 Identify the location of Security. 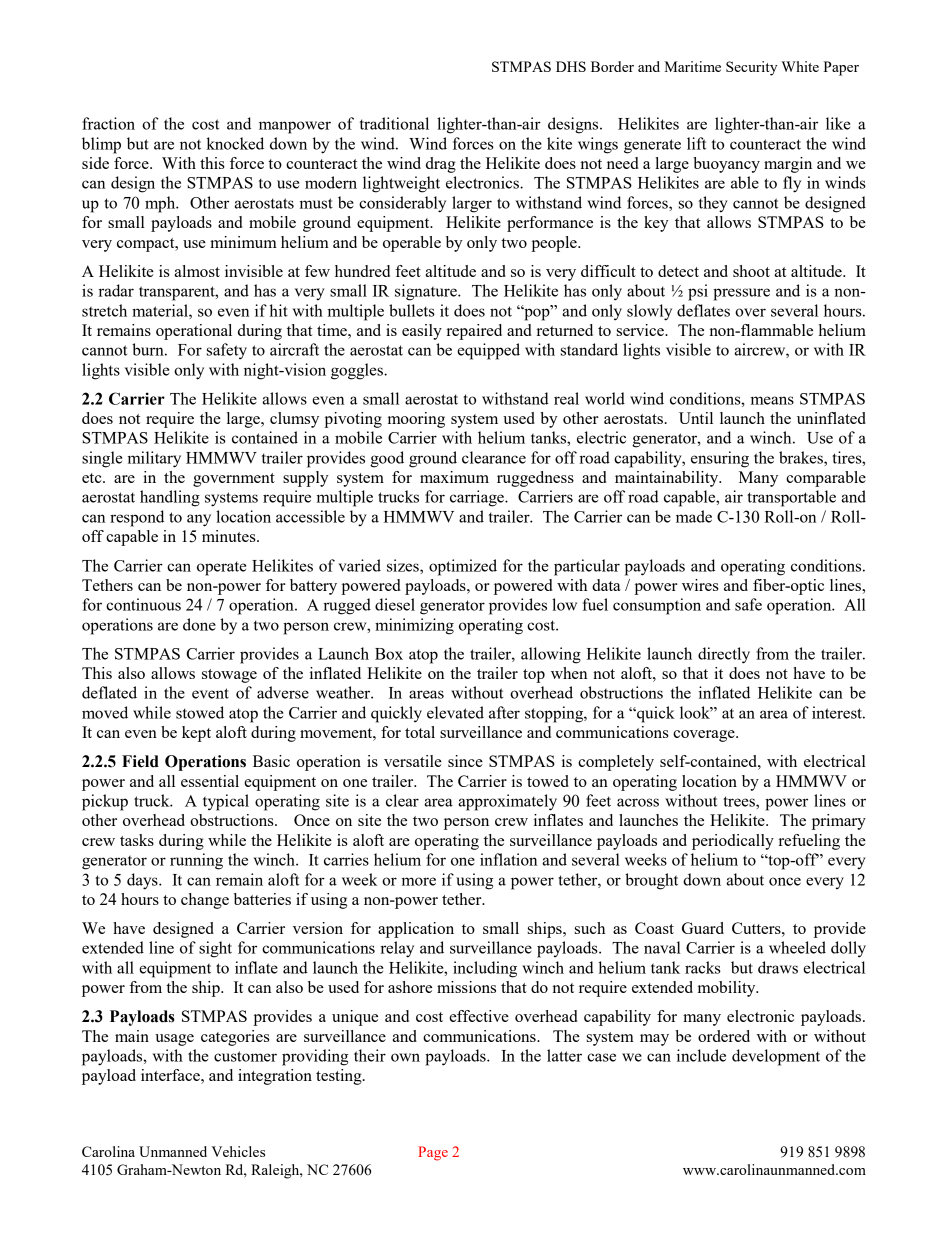
(751, 68).
